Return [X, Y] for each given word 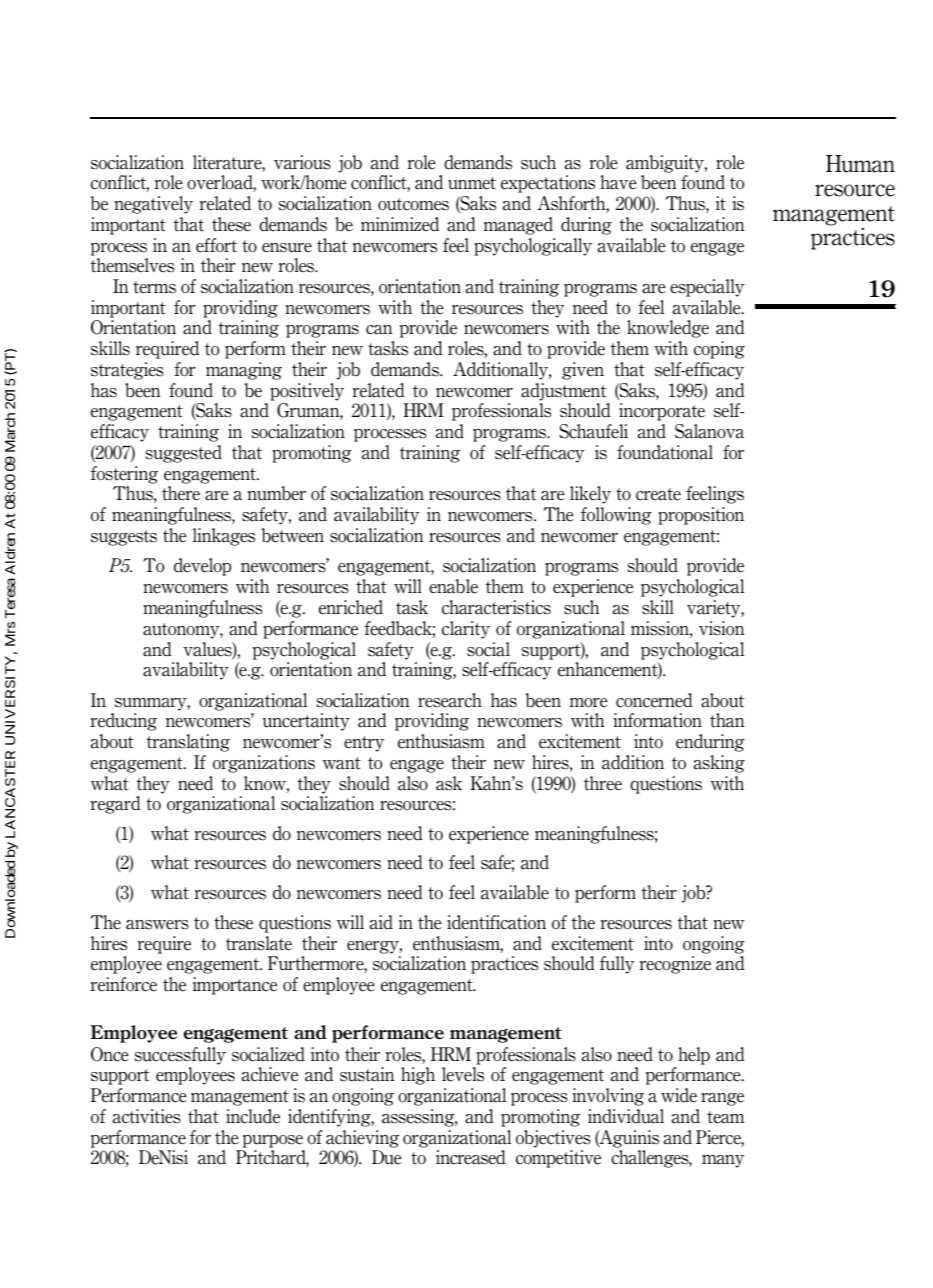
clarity [466, 630]
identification [496, 922]
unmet [472, 183]
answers [157, 925]
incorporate [662, 412]
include [253, 1116]
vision [721, 628]
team [725, 1117]
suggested [183, 454]
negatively [153, 205]
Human [860, 164]
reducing [123, 722]
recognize [675, 965]
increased [471, 1157]
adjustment [563, 392]
